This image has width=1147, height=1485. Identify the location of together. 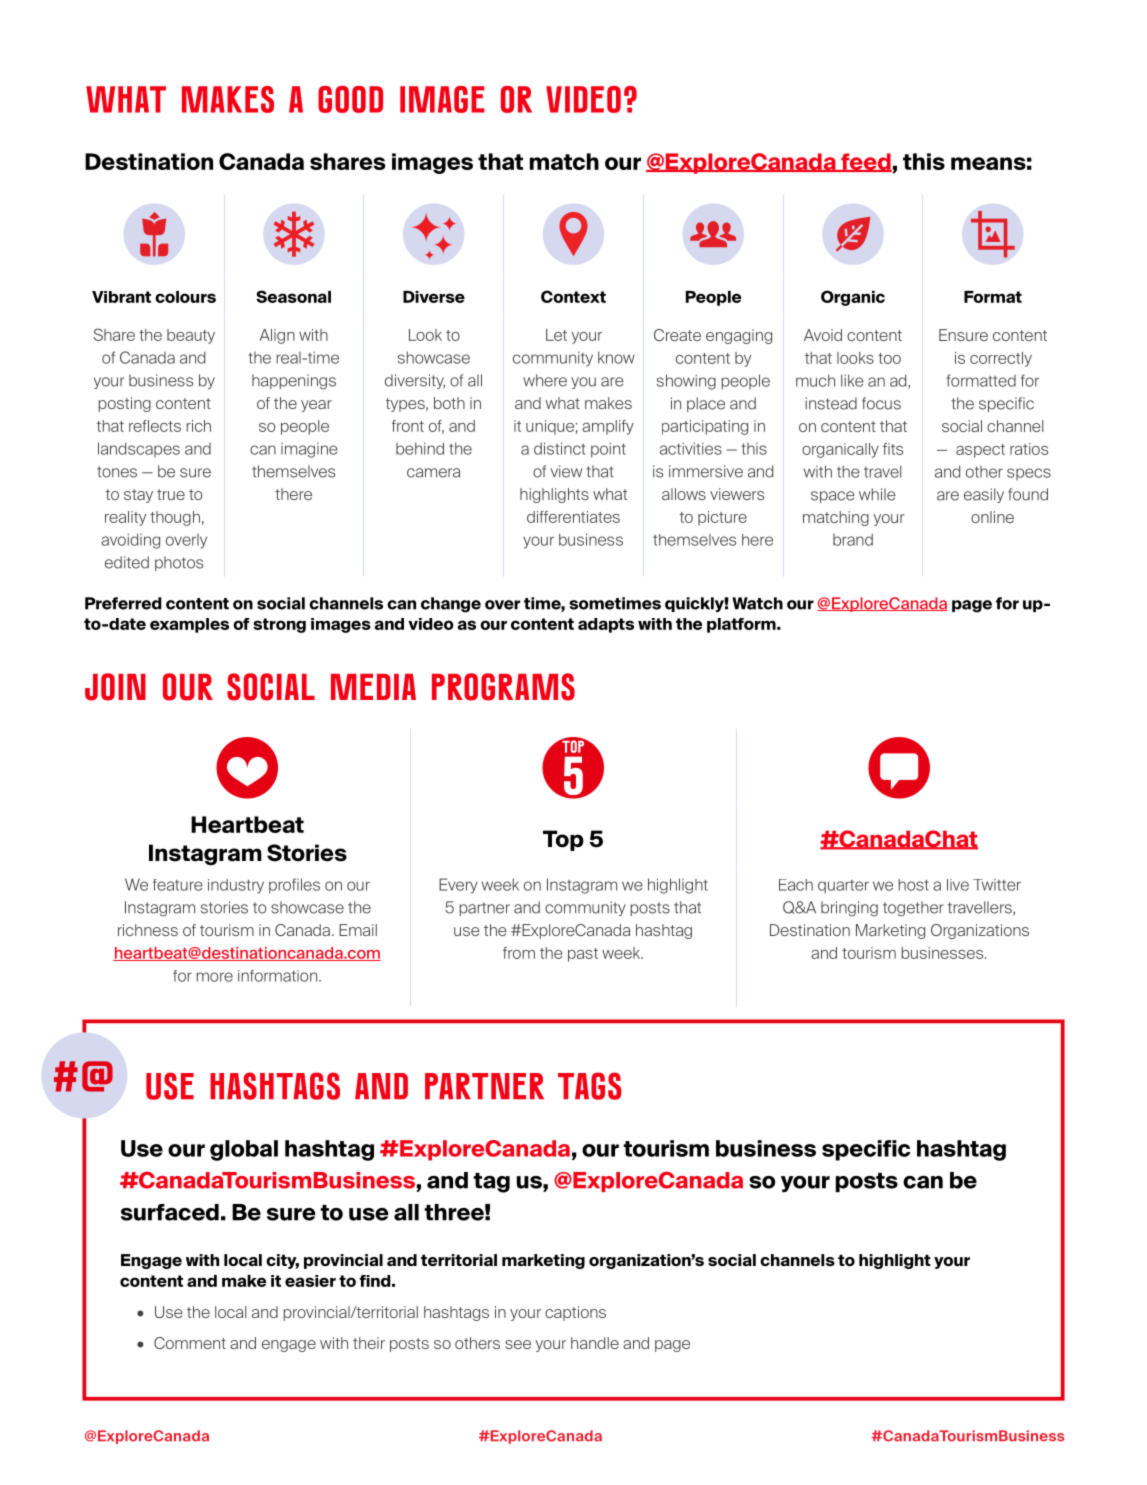
(913, 909).
